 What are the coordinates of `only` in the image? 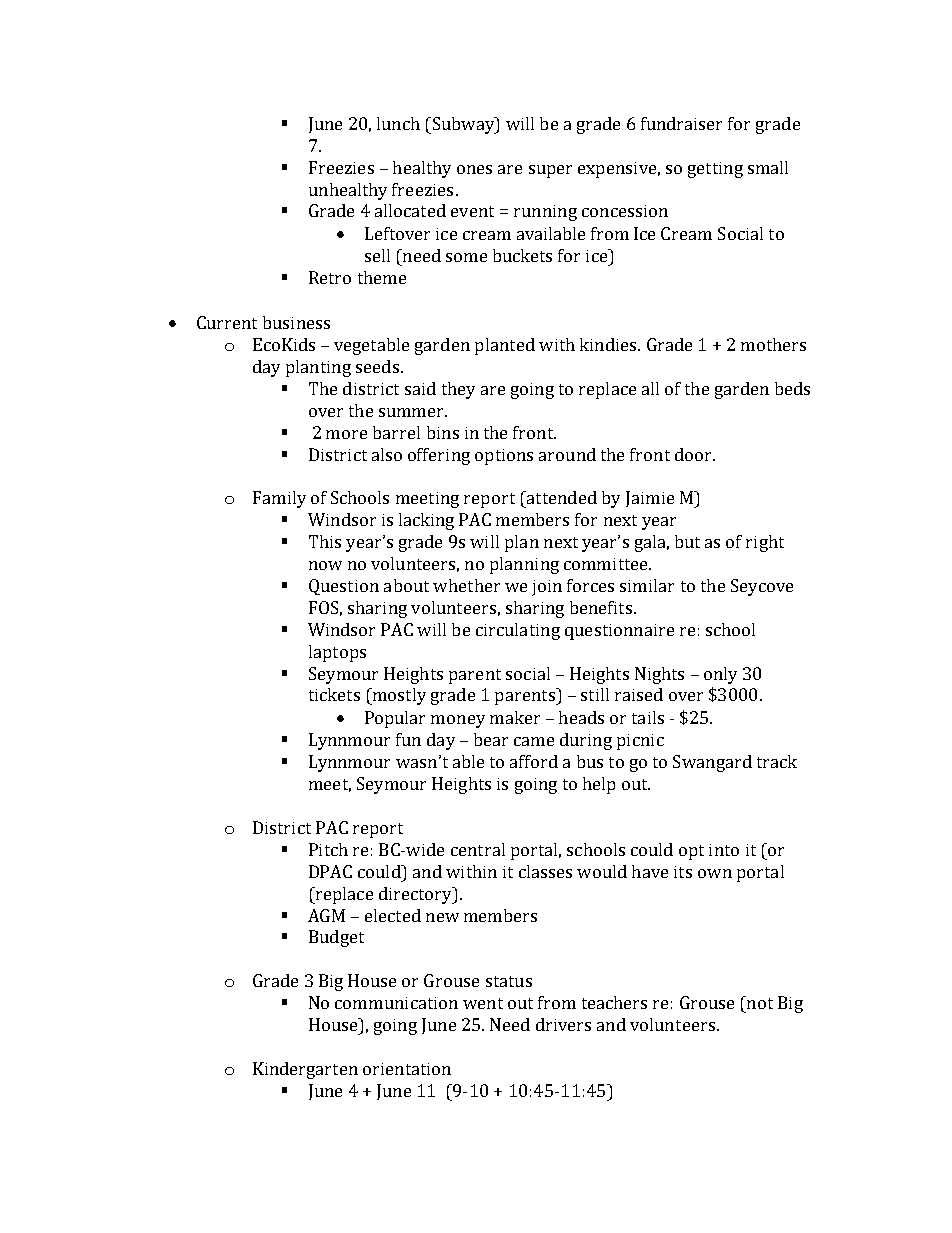 It's located at (720, 675).
